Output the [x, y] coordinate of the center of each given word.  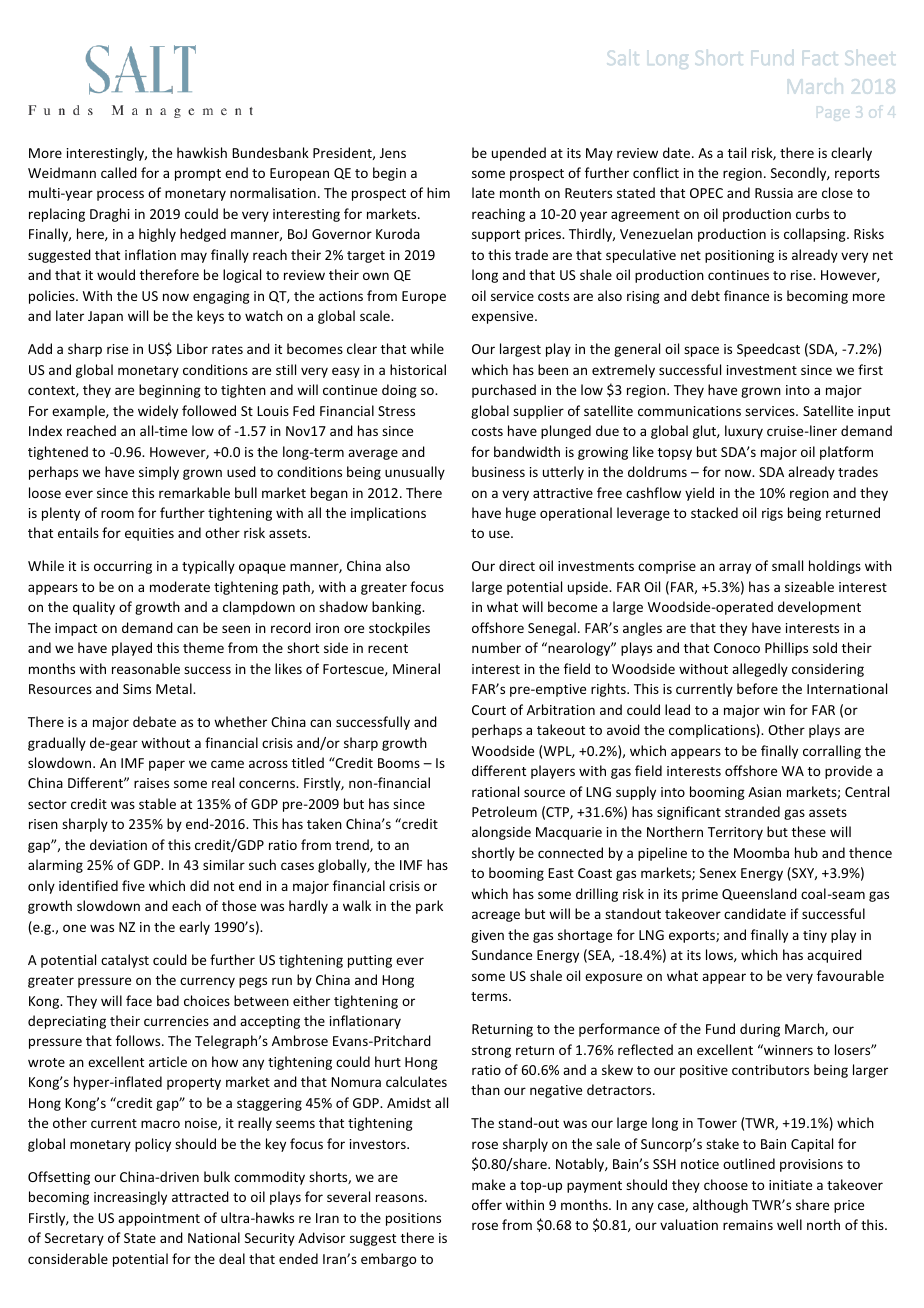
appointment [159, 1219]
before [757, 688]
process [120, 195]
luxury [744, 432]
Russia [774, 193]
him [438, 192]
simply [159, 473]
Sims [137, 689]
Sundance [502, 954]
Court [489, 710]
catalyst [125, 961]
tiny [815, 936]
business [498, 471]
